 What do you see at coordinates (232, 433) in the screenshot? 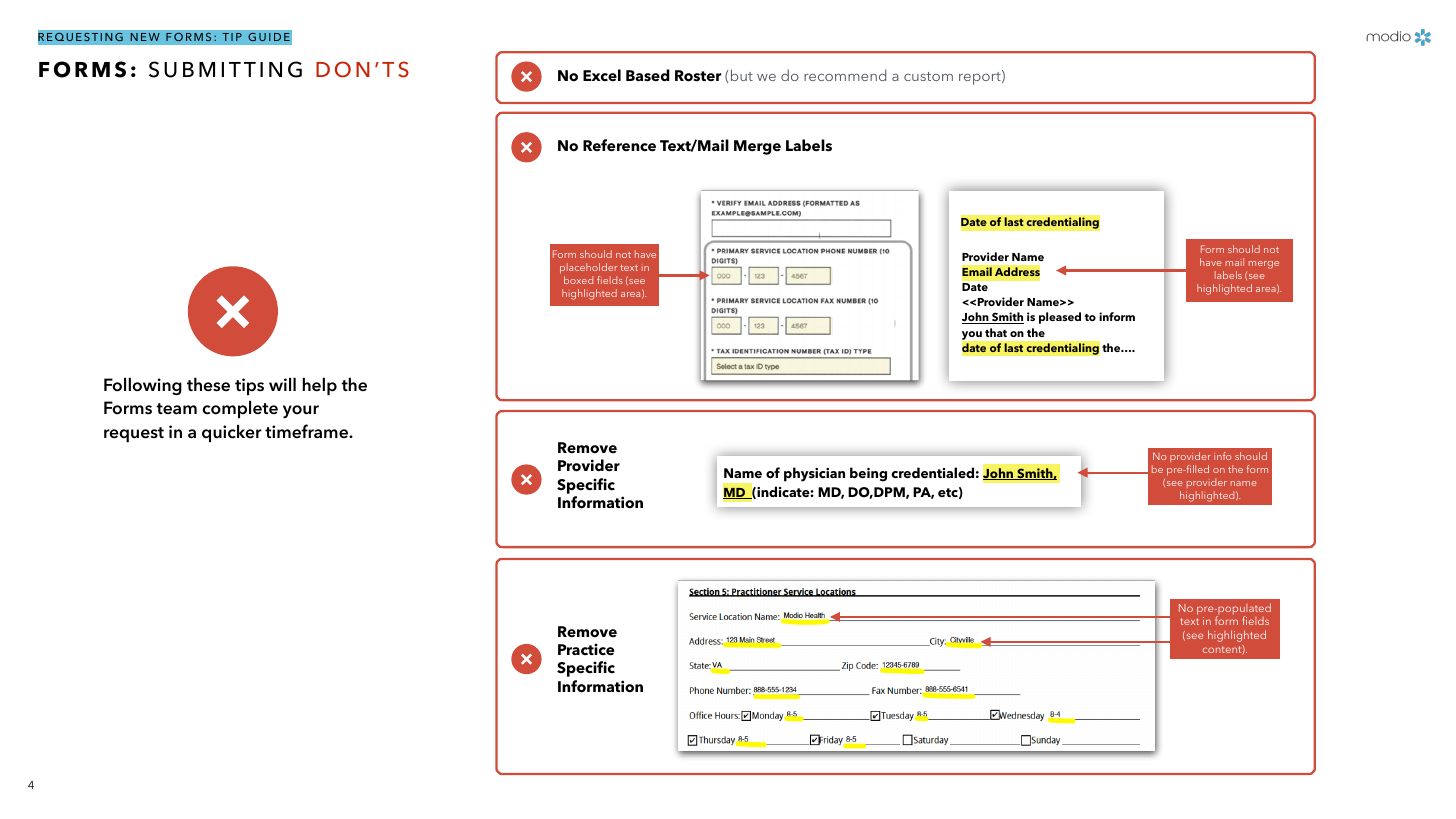
I see `quicker` at bounding box center [232, 433].
